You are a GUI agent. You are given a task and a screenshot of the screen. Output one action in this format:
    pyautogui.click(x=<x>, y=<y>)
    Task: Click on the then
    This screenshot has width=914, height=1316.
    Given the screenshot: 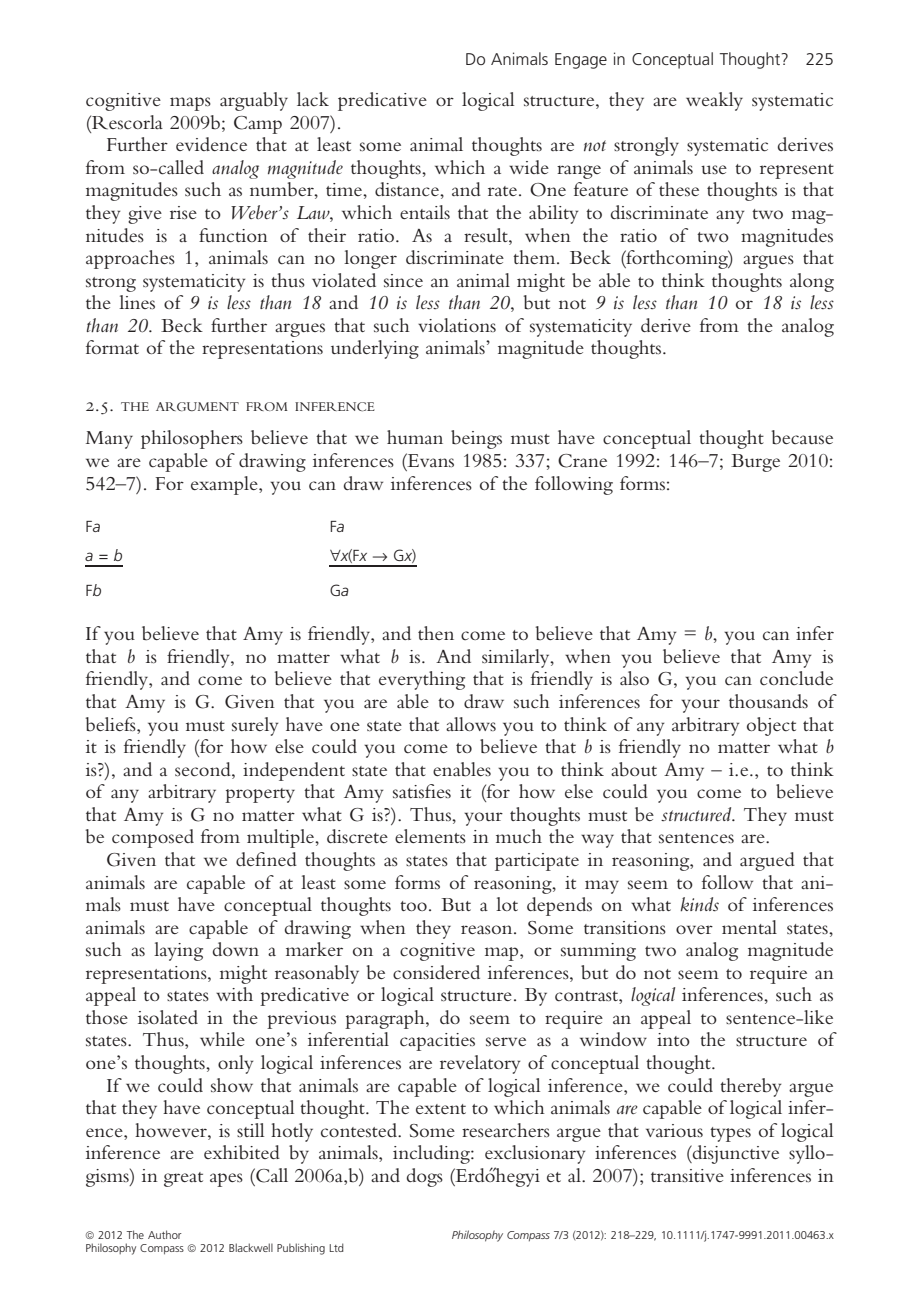 What is the action you would take?
    pyautogui.click(x=436, y=633)
